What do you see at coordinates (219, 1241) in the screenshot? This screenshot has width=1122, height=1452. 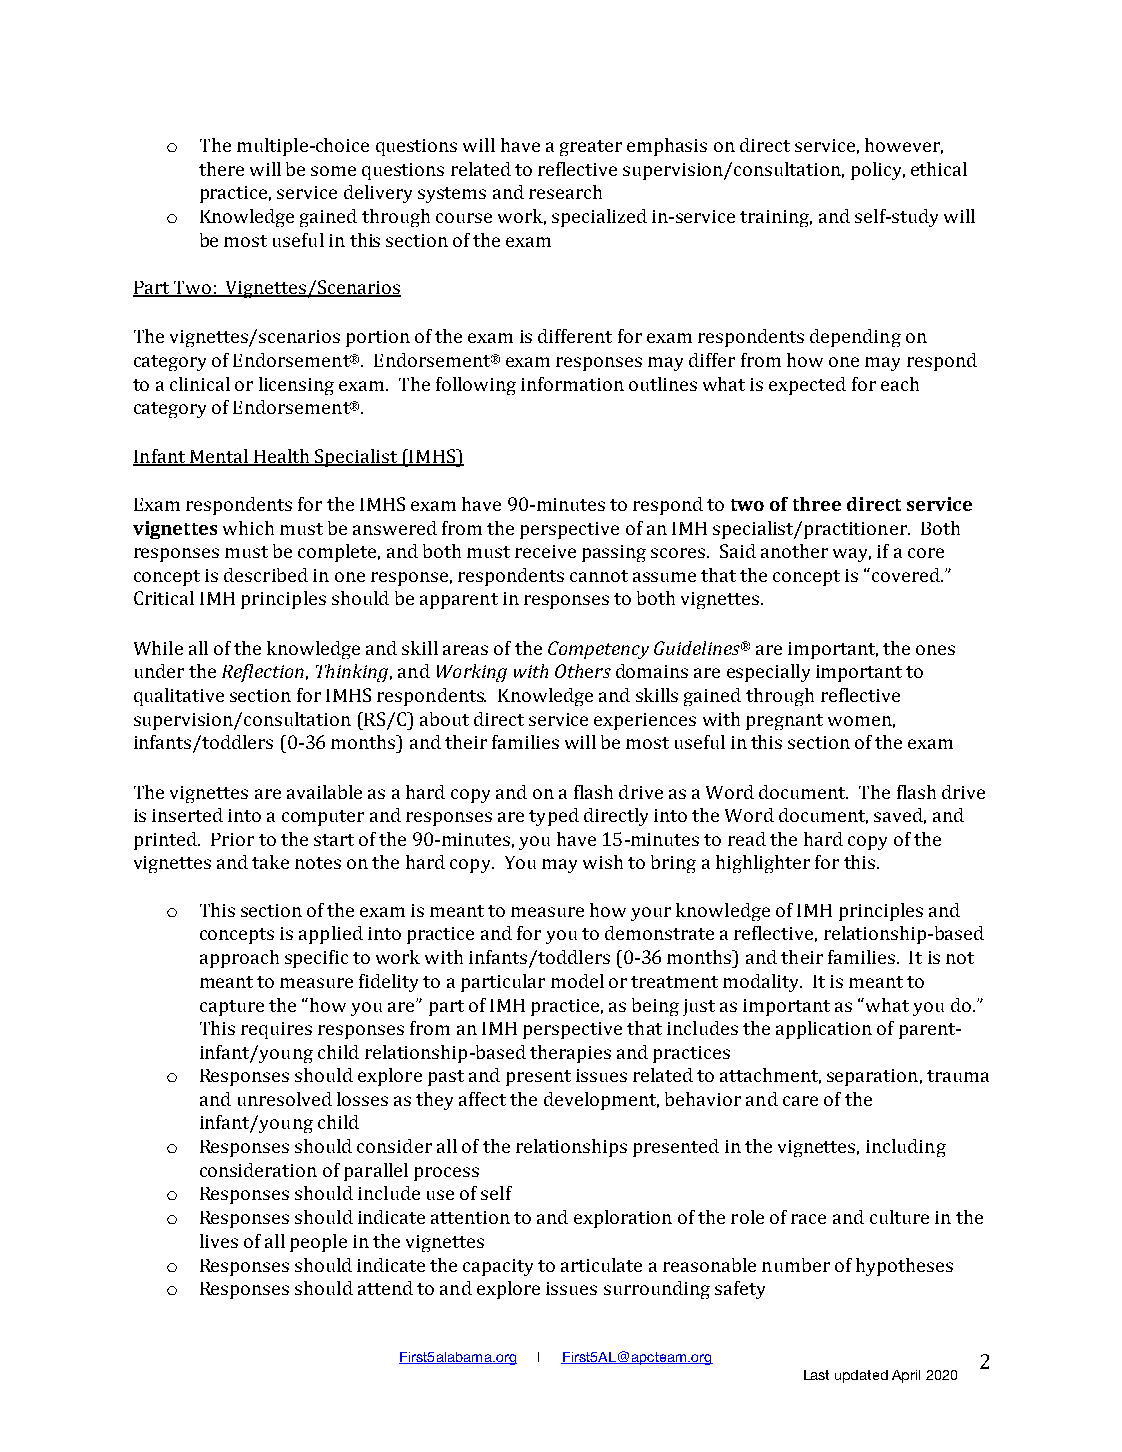 I see `lives` at bounding box center [219, 1241].
